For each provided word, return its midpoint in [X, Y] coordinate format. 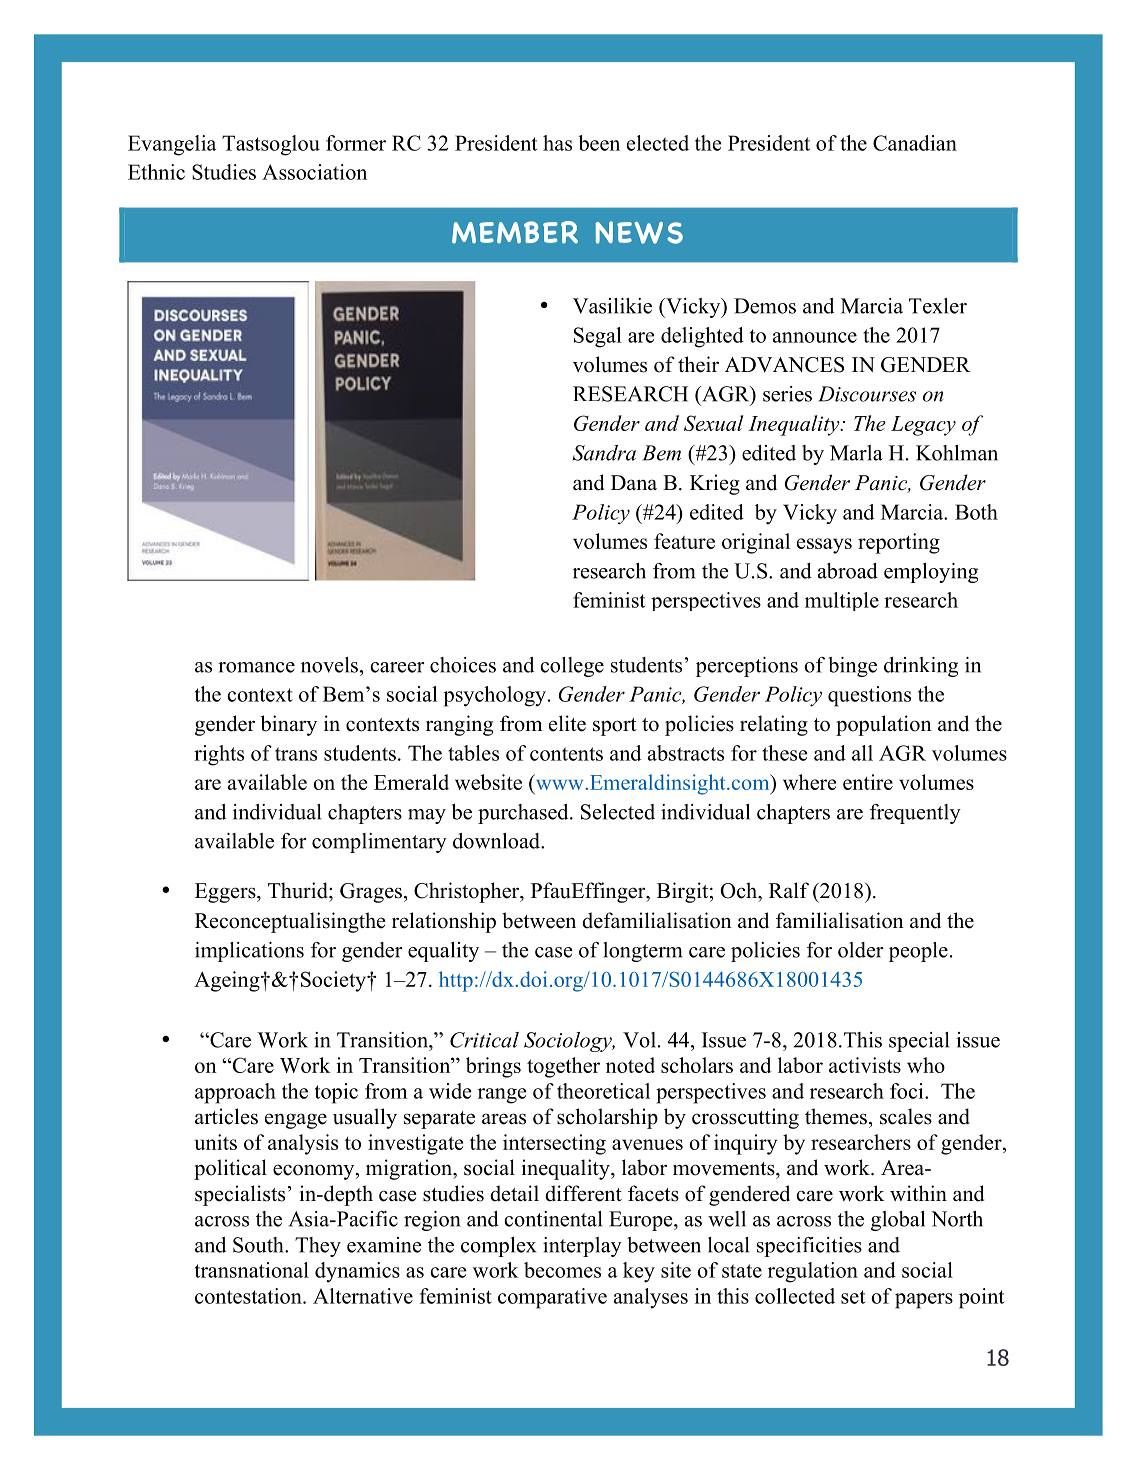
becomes [562, 1270]
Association [314, 172]
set [853, 1297]
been [599, 143]
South [259, 1245]
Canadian [915, 143]
